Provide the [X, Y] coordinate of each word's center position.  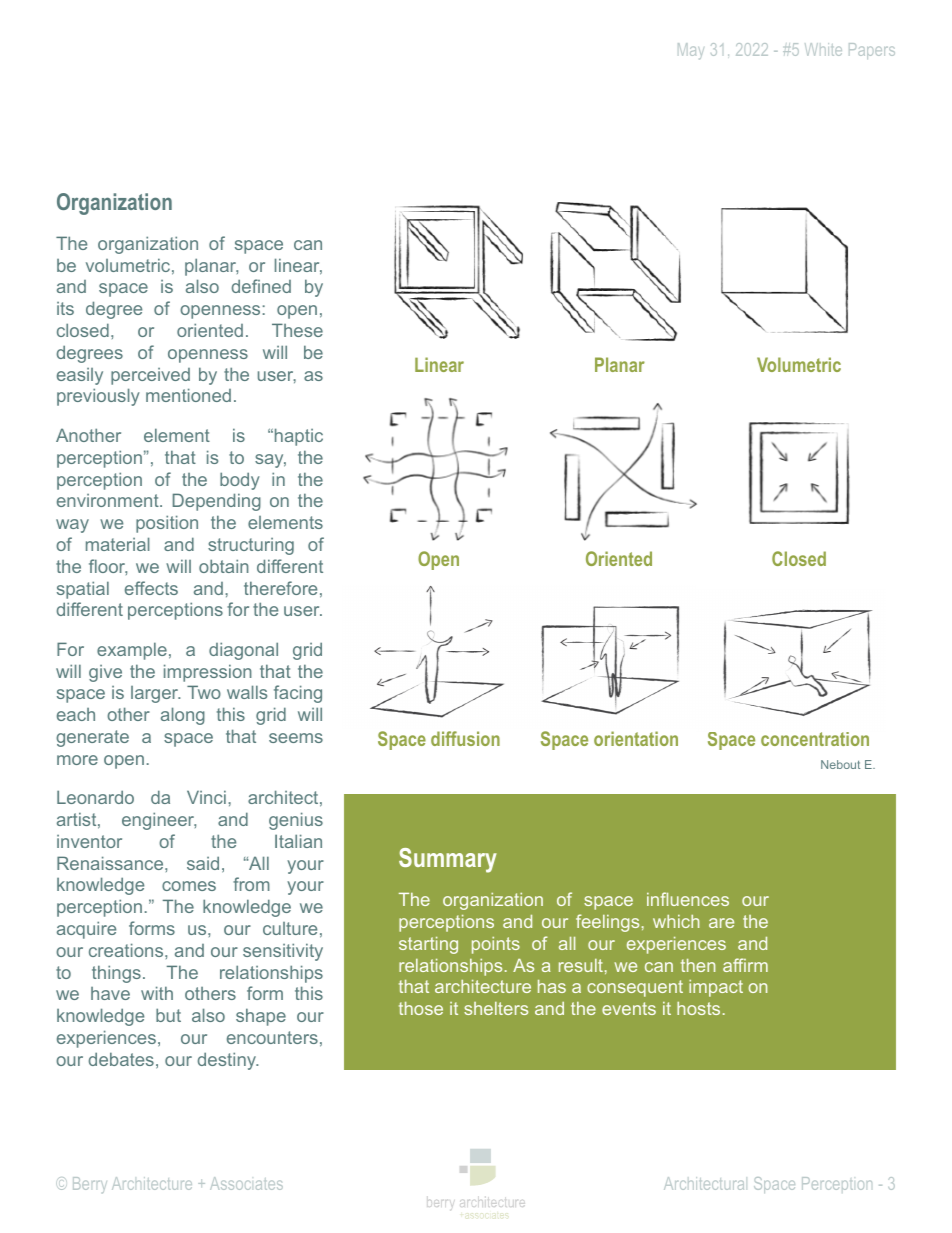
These [297, 330]
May [691, 51]
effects [151, 588]
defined [261, 286]
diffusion [465, 738]
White [823, 49]
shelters [496, 1008]
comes [189, 886]
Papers [872, 51]
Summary [448, 860]
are [721, 923]
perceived [150, 376]
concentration [815, 739]
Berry [90, 1185]
